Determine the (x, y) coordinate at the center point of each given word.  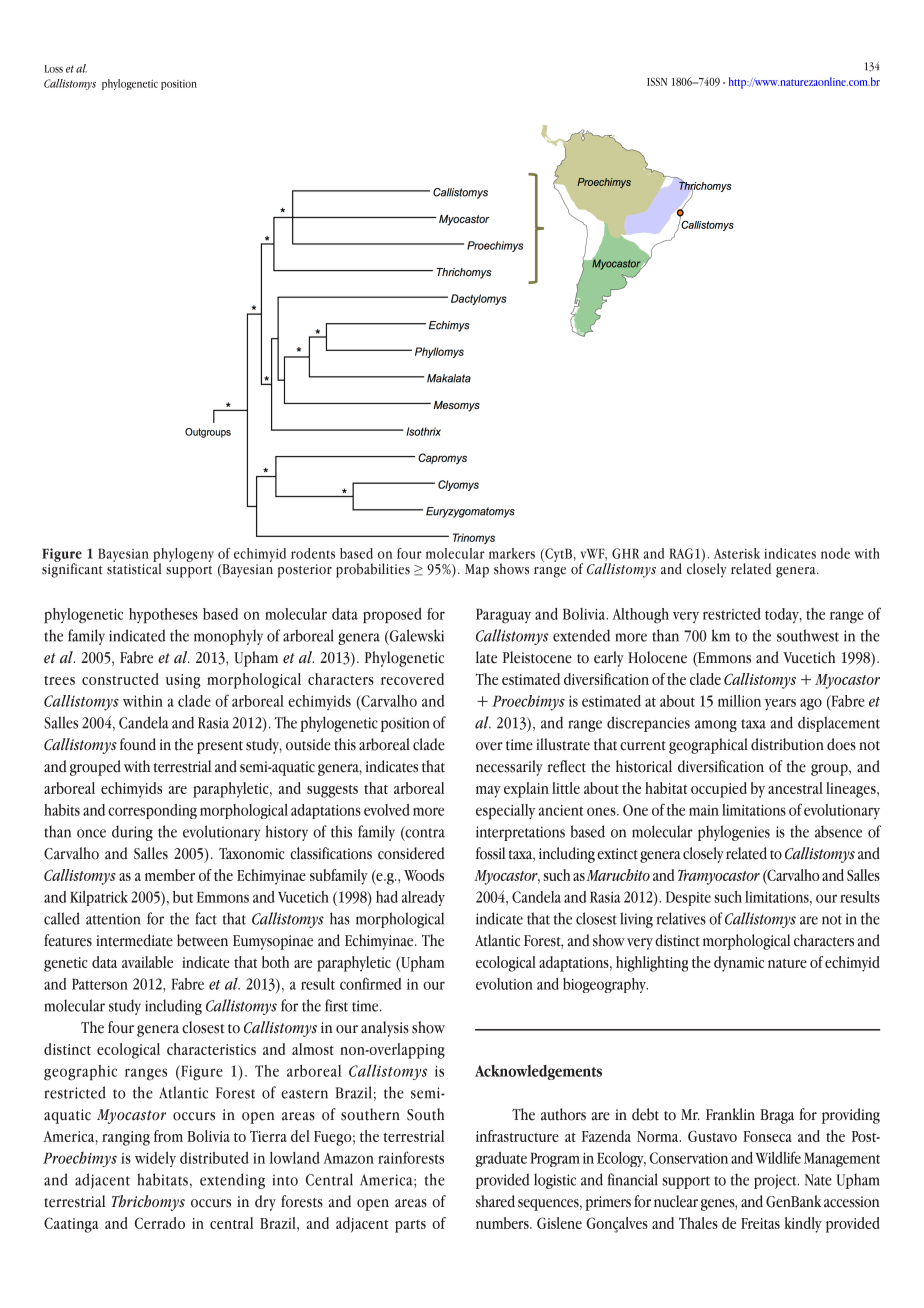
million (739, 701)
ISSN (657, 81)
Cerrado (160, 1223)
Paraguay (503, 616)
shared (495, 1201)
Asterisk (737, 553)
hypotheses (163, 616)
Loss (53, 69)
